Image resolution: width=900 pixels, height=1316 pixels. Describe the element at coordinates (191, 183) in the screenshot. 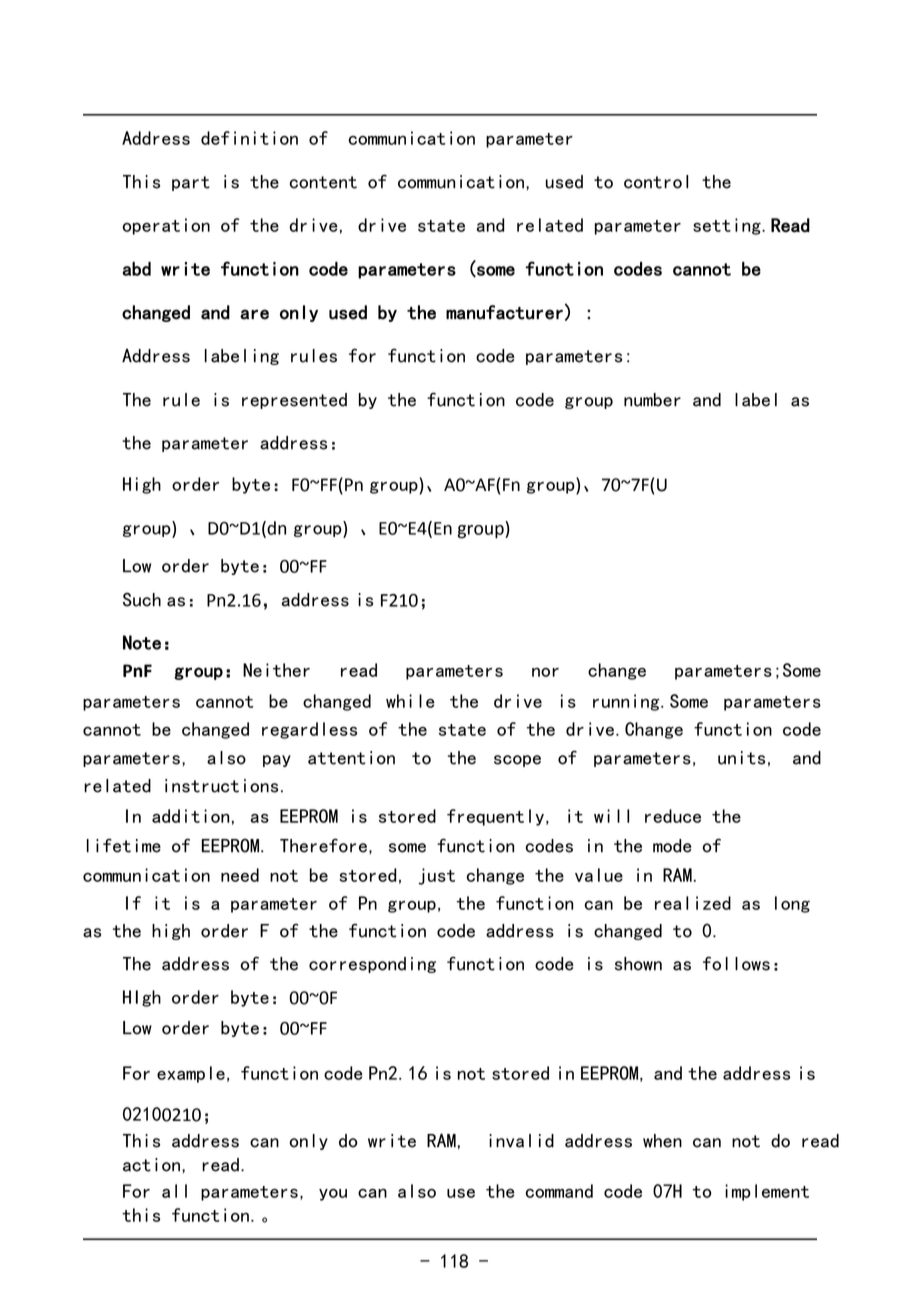

I see `part` at that location.
